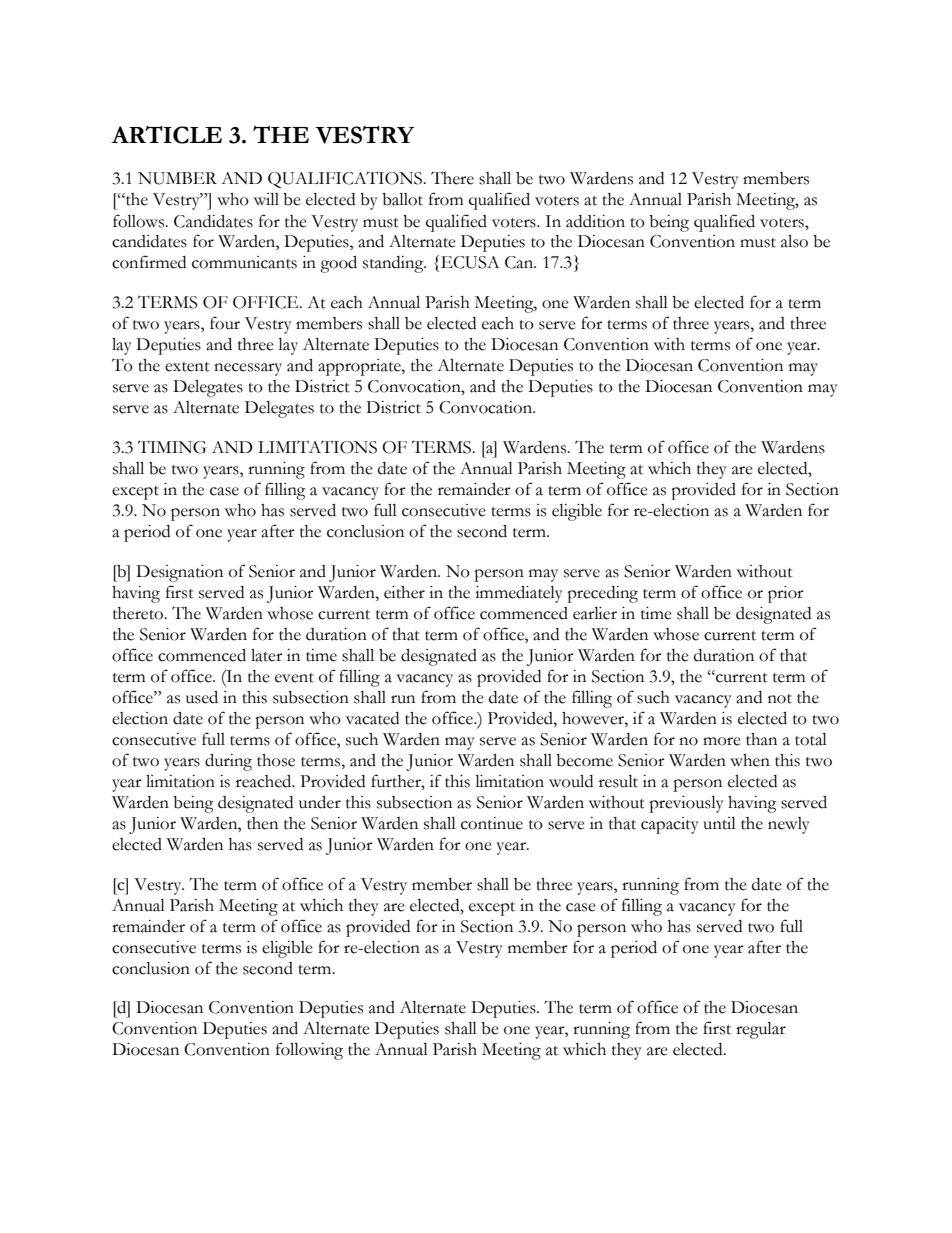 Image resolution: width=952 pixels, height=1233 pixels. What do you see at coordinates (719, 823) in the page?
I see `until` at bounding box center [719, 823].
